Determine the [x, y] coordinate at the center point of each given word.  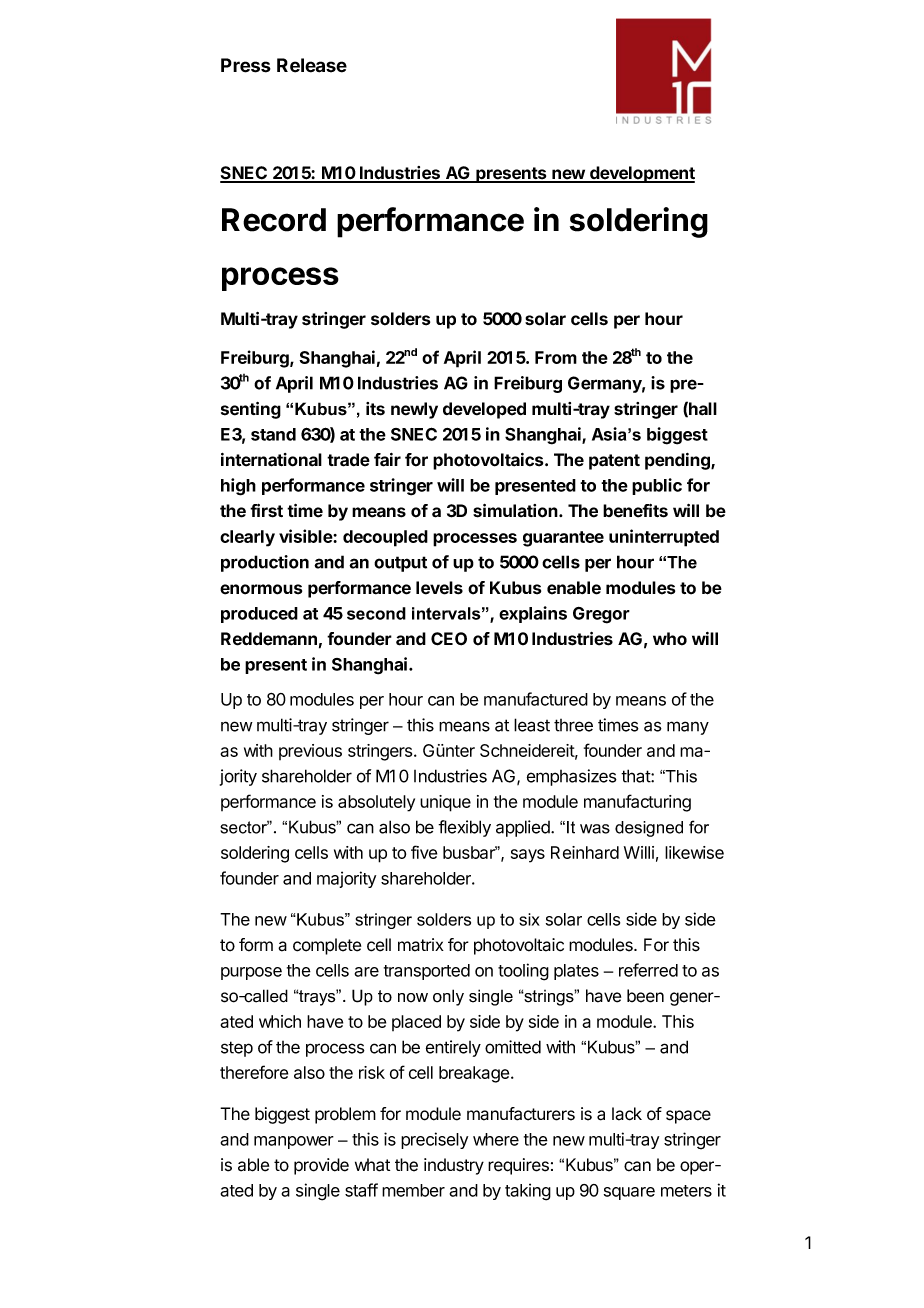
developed [484, 410]
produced [259, 615]
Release [312, 65]
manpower [294, 1142]
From [556, 357]
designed [649, 829]
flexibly [464, 828]
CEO [449, 639]
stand [273, 434]
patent [614, 462]
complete [327, 946]
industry [454, 1166]
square [629, 1193]
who [670, 639]
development [641, 174]
